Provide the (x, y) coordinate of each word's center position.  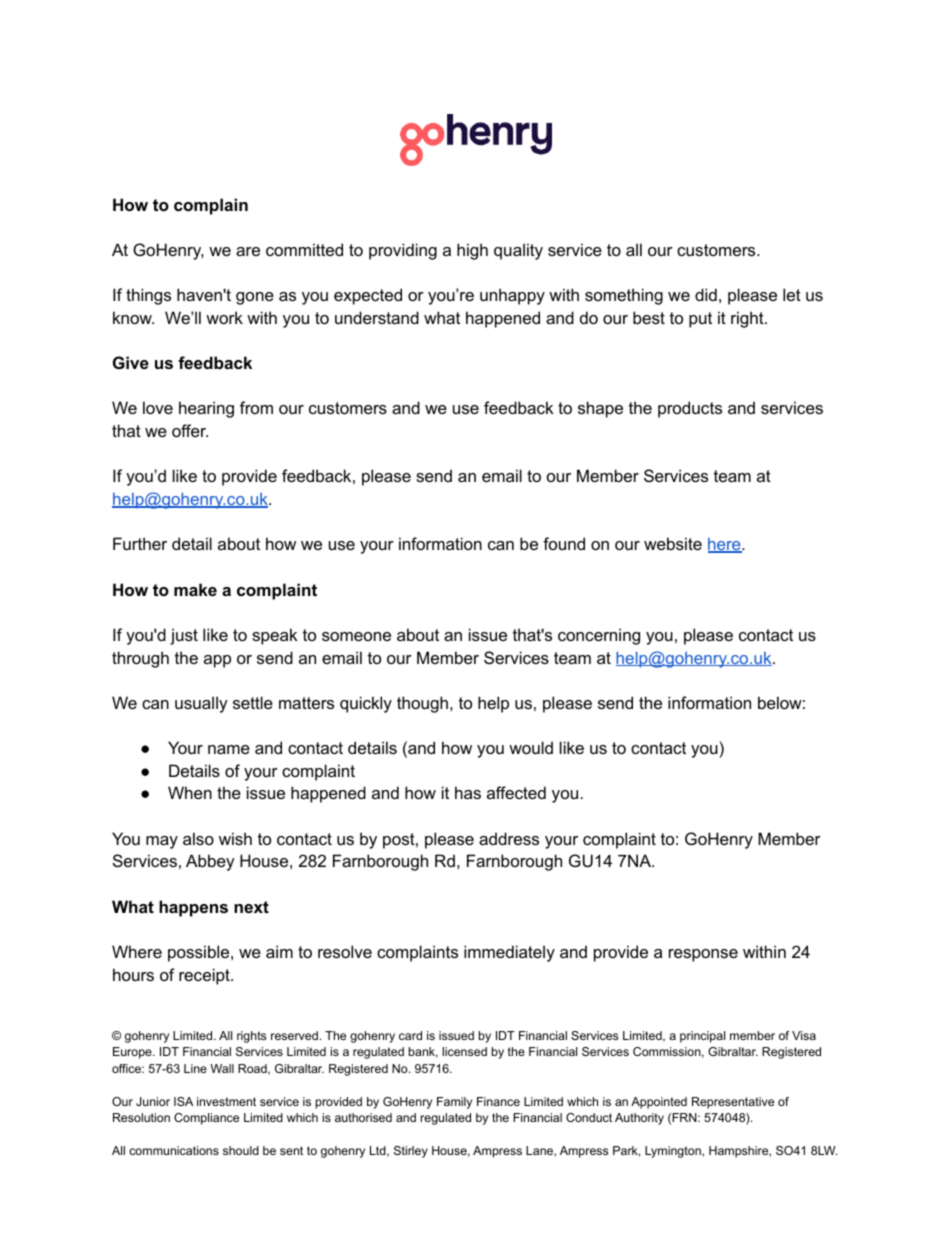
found (564, 543)
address (509, 838)
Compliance (206, 1119)
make (195, 589)
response (703, 955)
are (248, 251)
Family (454, 1103)
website (673, 543)
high (472, 251)
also (198, 838)
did (706, 294)
